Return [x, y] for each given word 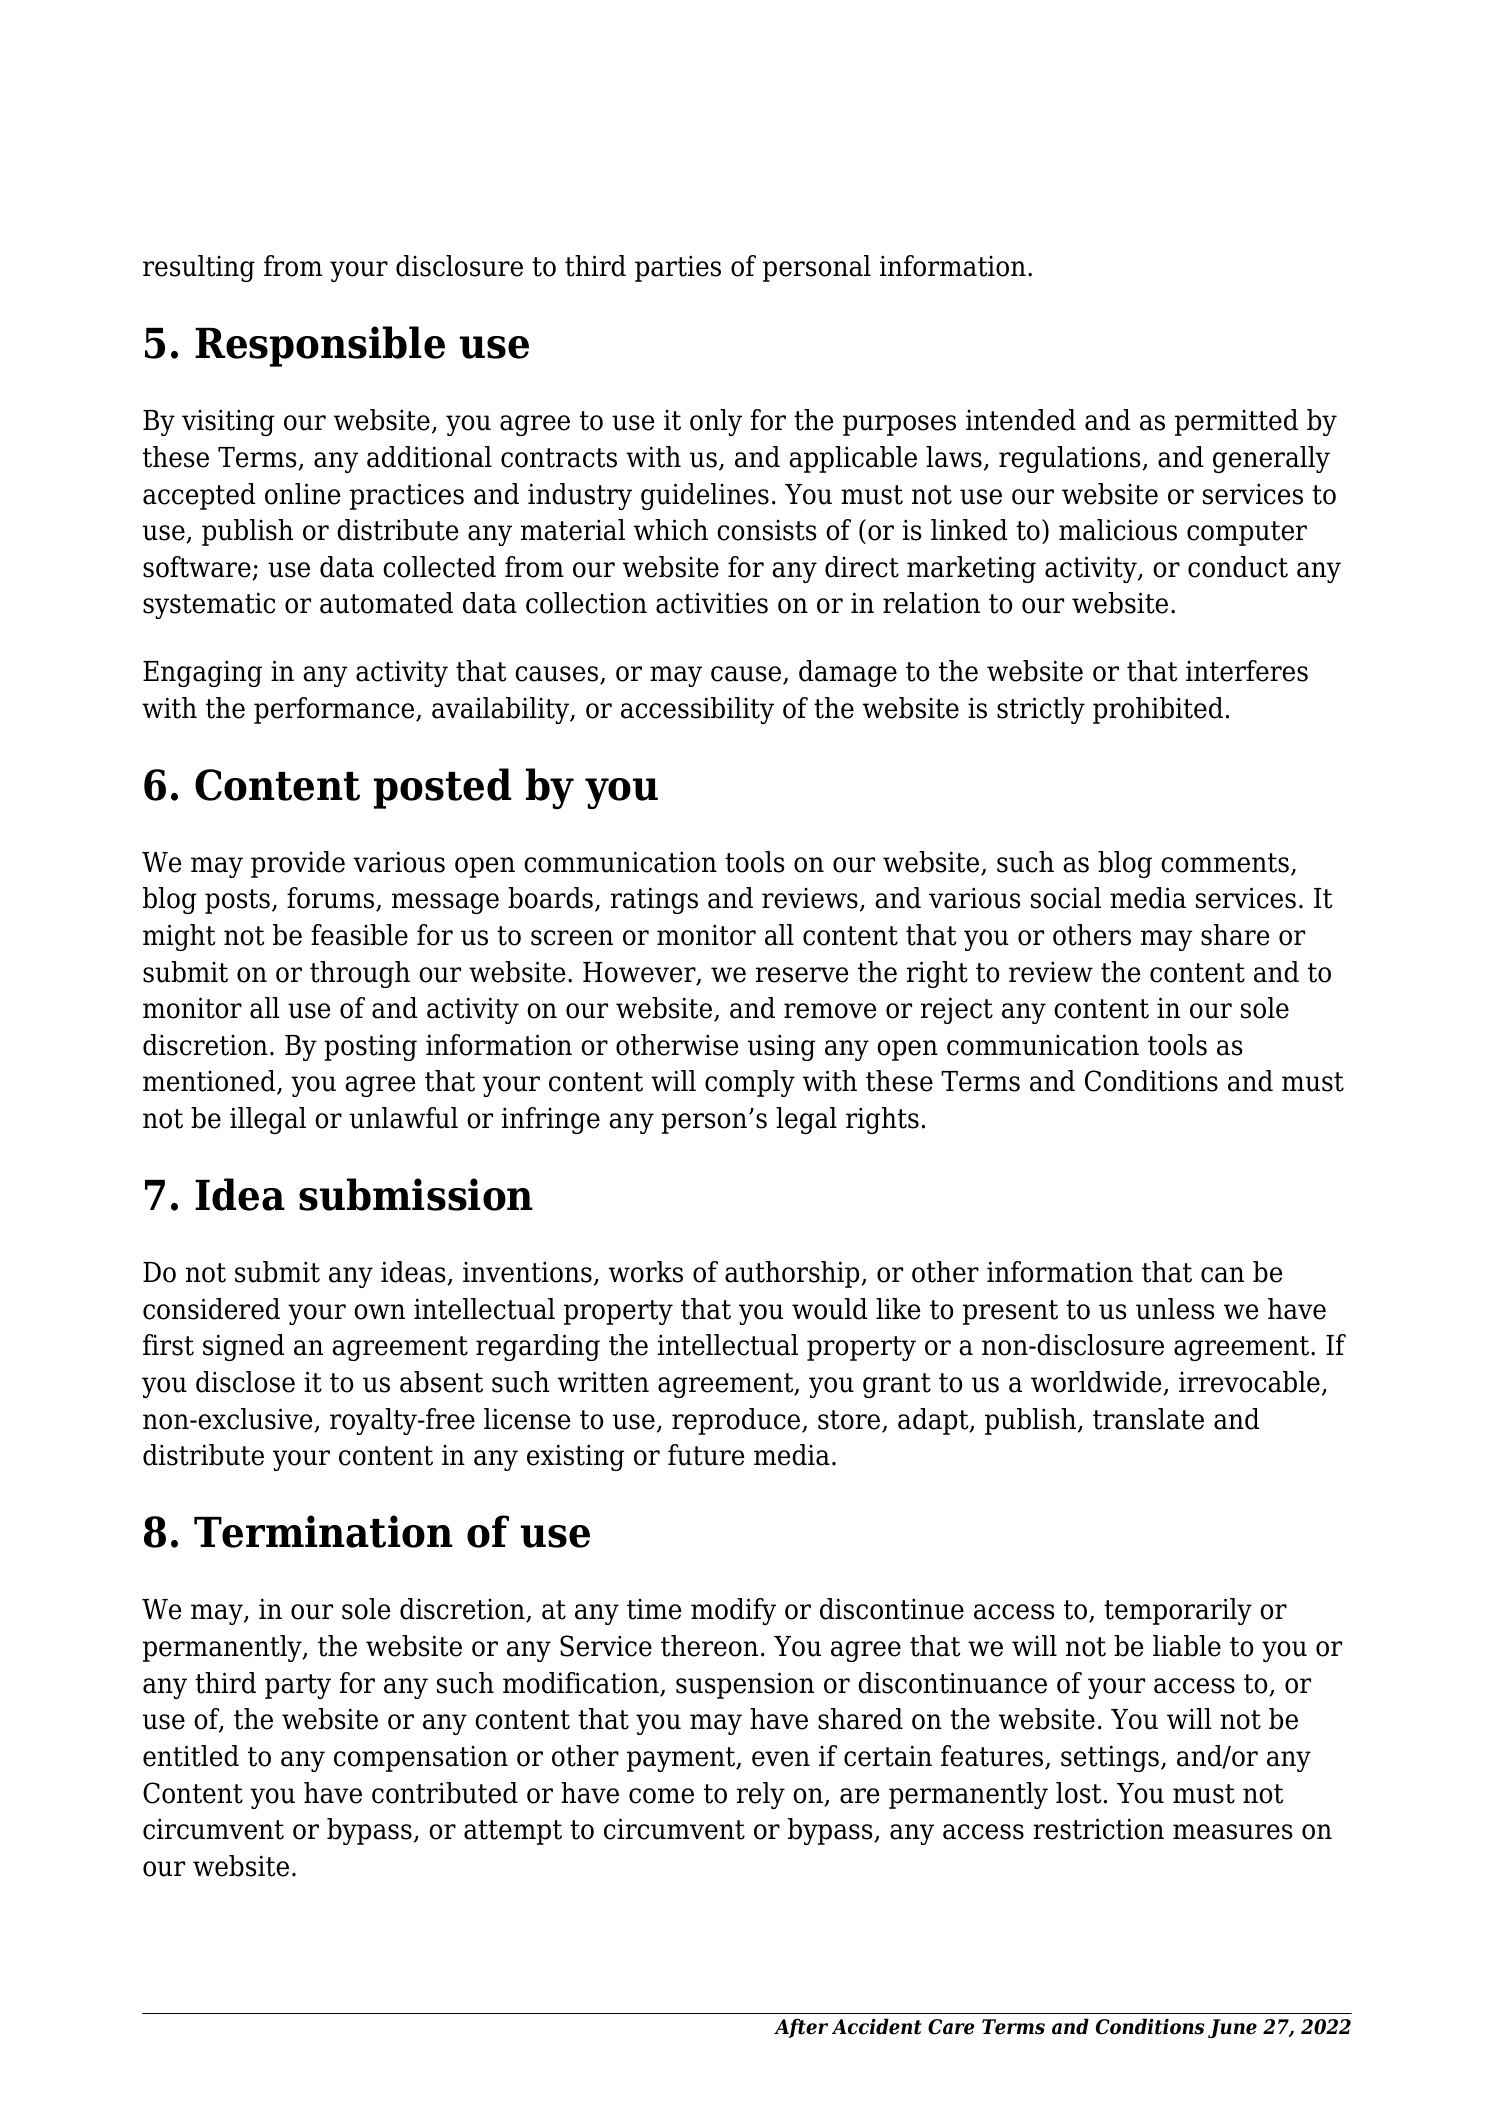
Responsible [320, 346]
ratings [654, 900]
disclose [245, 1382]
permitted [1236, 422]
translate [1148, 1419]
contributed [445, 1793]
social [1066, 898]
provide [298, 864]
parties [678, 268]
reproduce [737, 1421]
